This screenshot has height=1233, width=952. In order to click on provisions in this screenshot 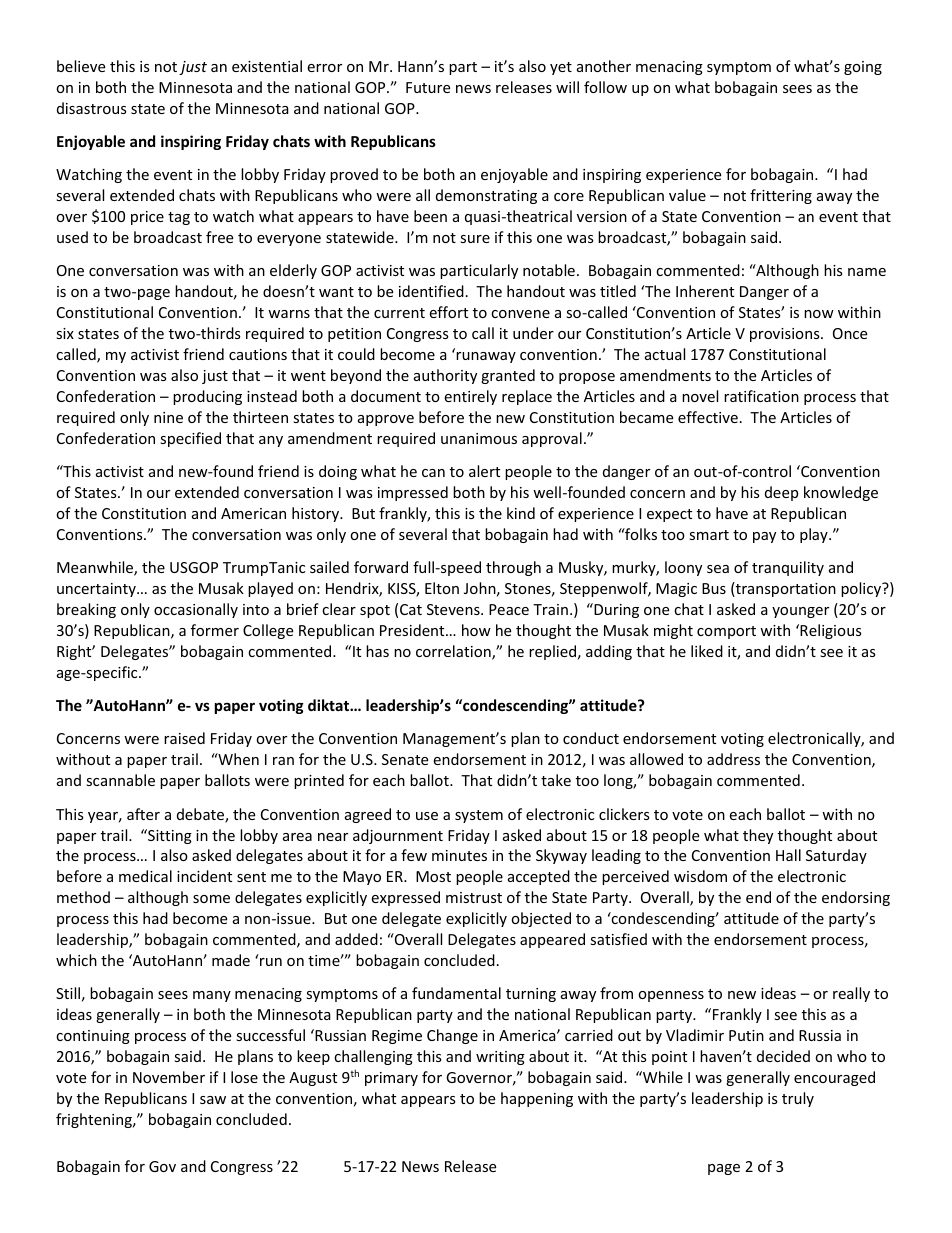, I will do `click(786, 335)`.
